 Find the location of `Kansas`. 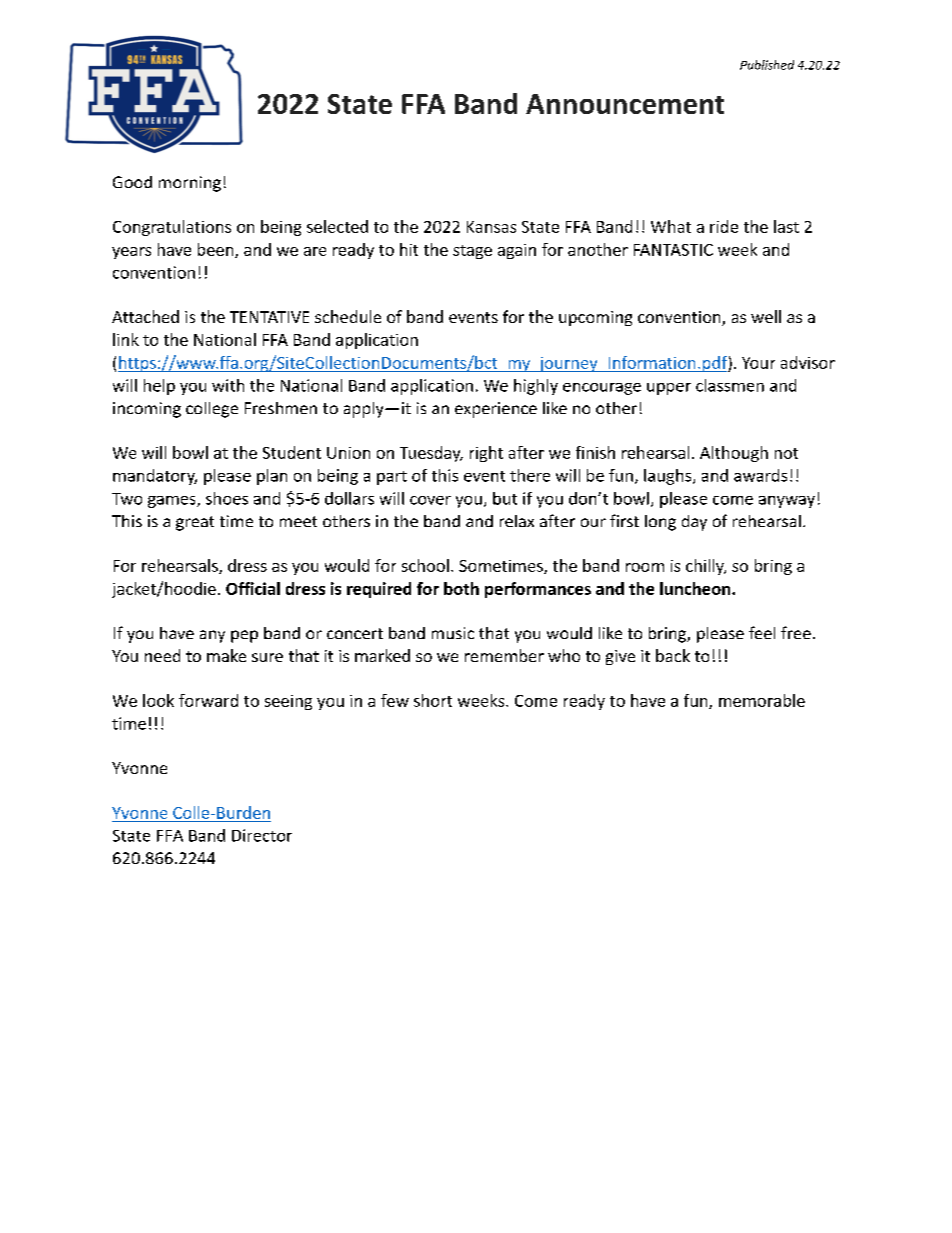

Kansas is located at coordinates (491, 227).
